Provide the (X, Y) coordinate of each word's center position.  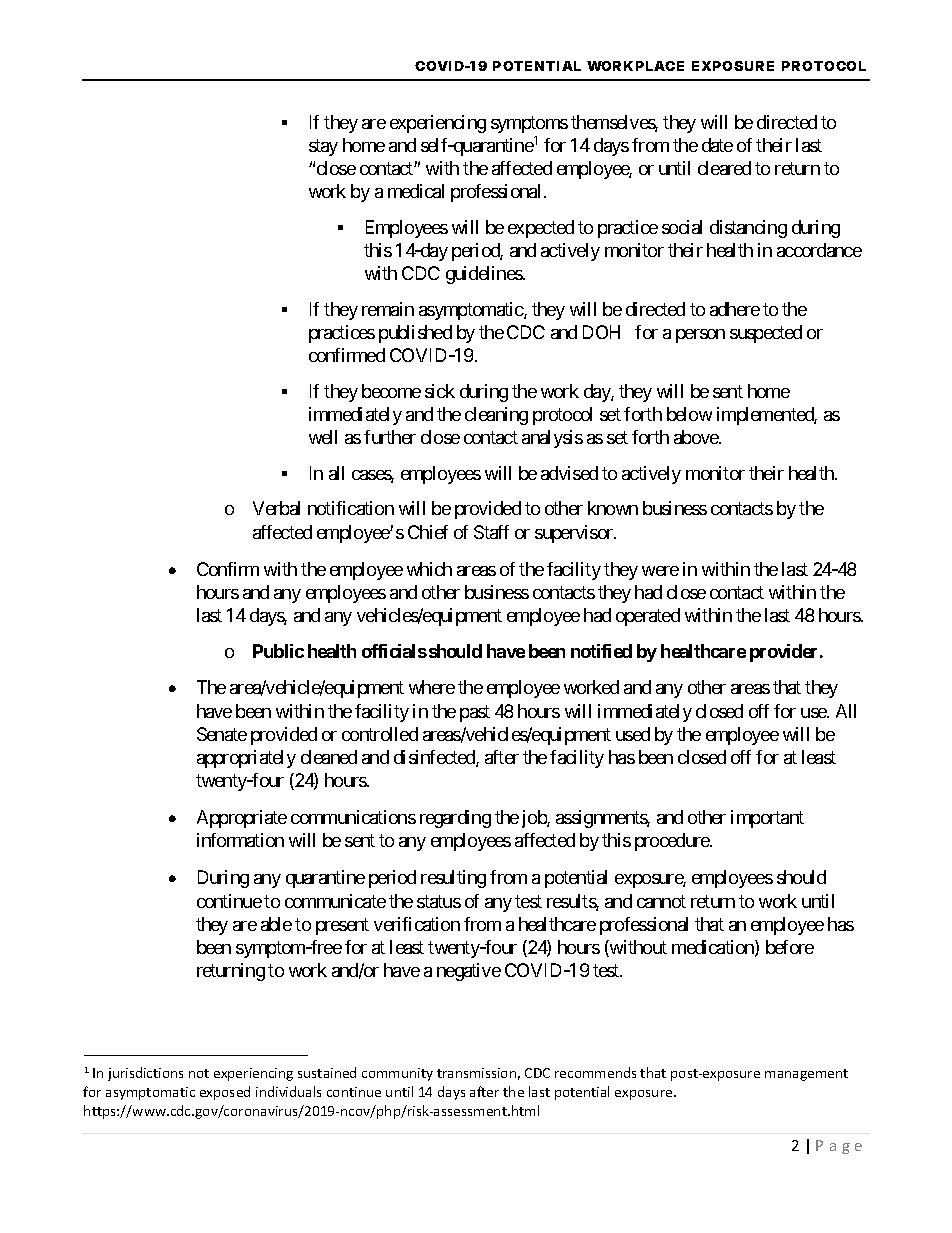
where (432, 687)
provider (785, 653)
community (397, 1074)
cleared (724, 168)
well (323, 437)
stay (323, 147)
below (689, 414)
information (240, 840)
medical (416, 191)
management (806, 1075)
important (767, 819)
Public (278, 651)
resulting (453, 879)
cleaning (496, 416)
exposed (225, 1093)
